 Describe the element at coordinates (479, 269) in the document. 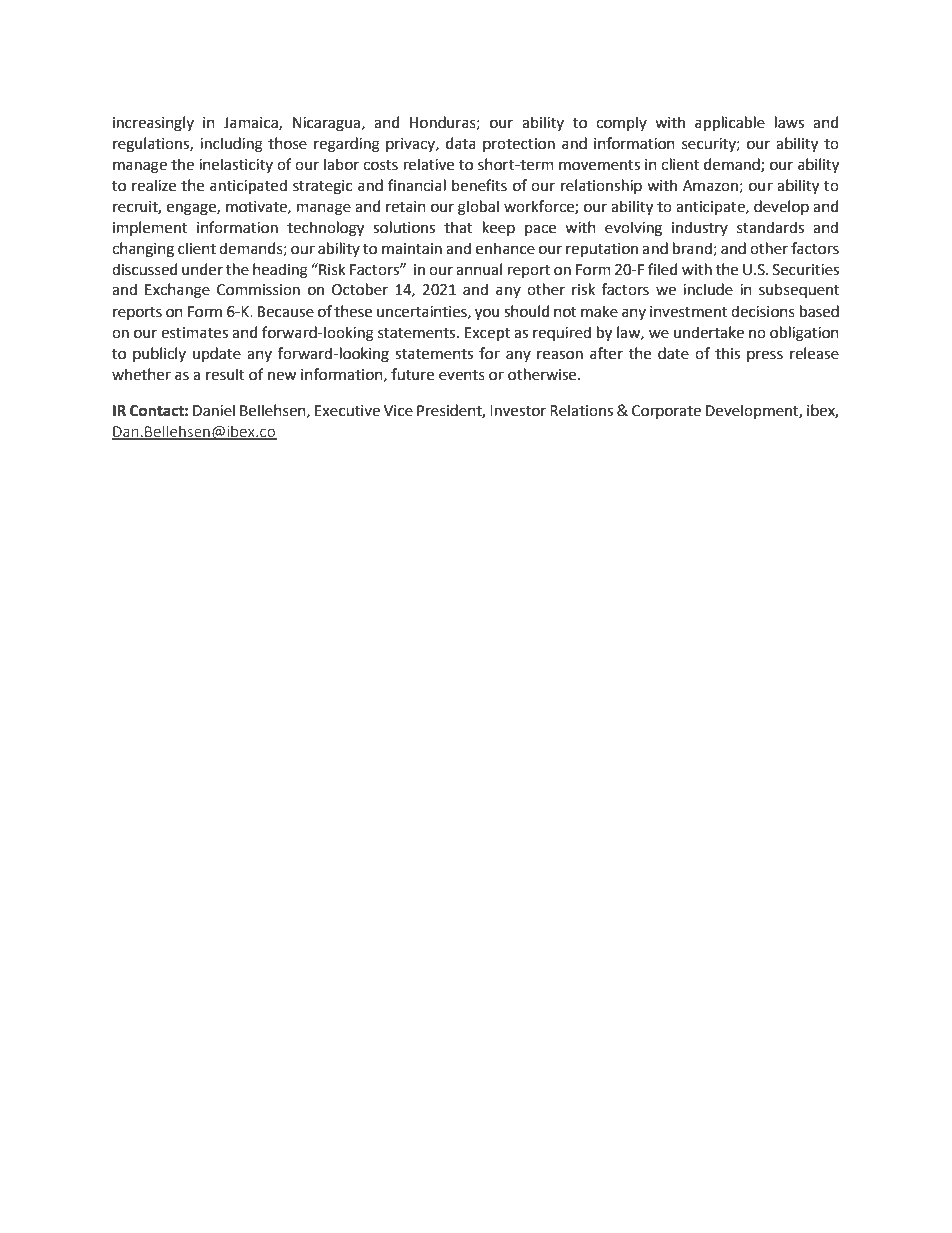

I see `annual` at that location.
